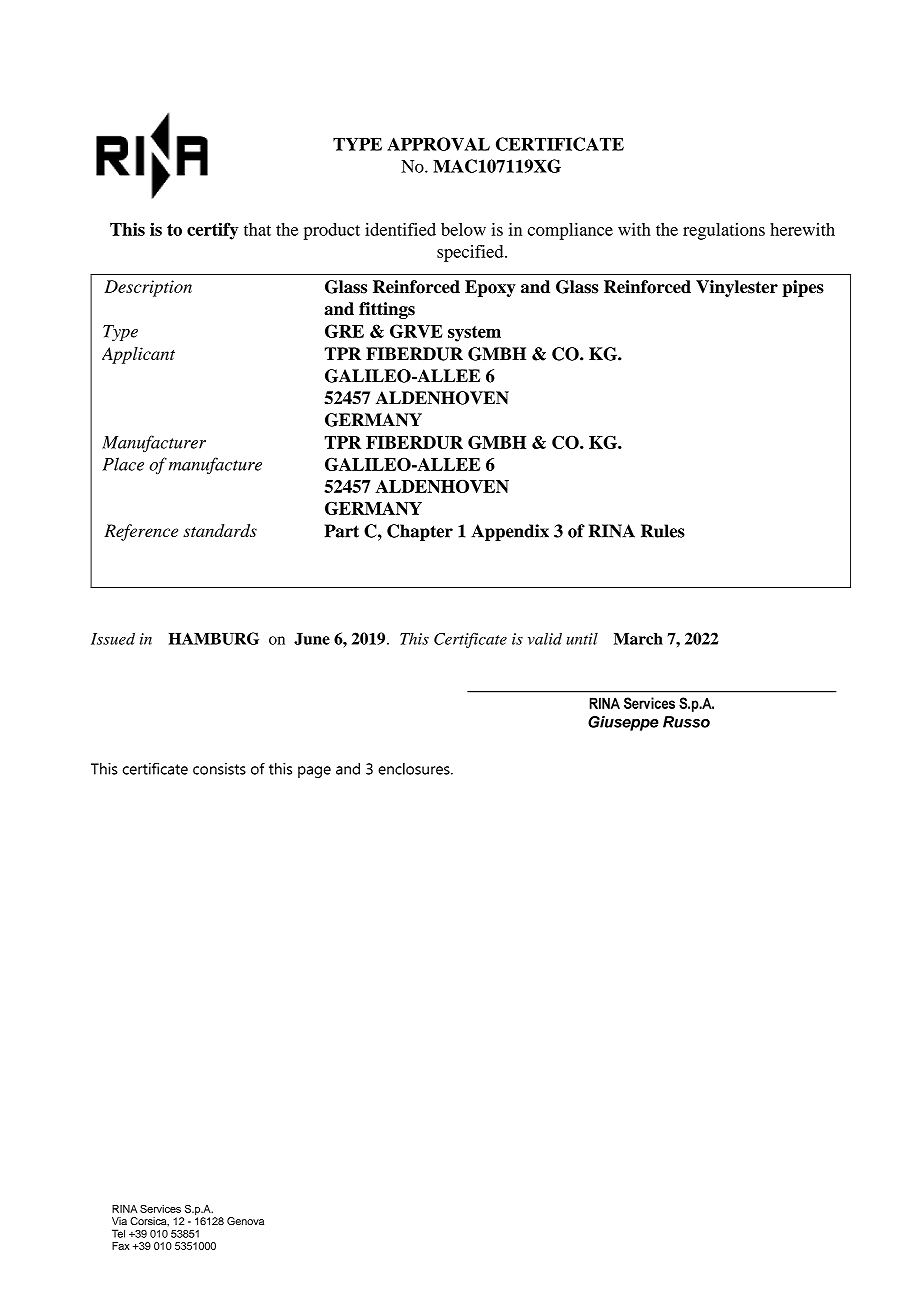 The width and height of the screenshot is (924, 1308). What do you see at coordinates (420, 532) in the screenshot?
I see `Chapter` at bounding box center [420, 532].
